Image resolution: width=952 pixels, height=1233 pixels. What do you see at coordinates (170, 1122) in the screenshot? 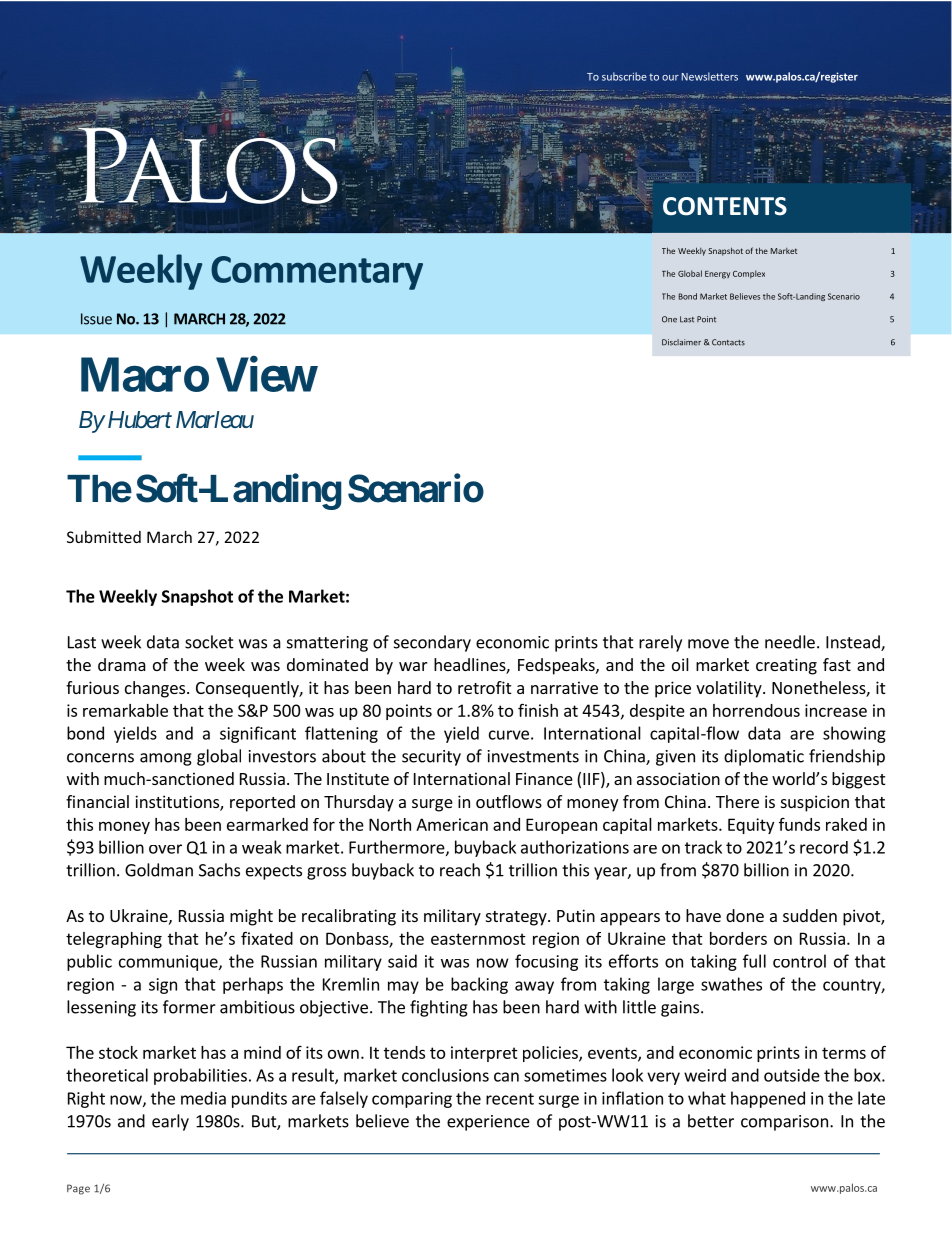
I see `early` at bounding box center [170, 1122].
